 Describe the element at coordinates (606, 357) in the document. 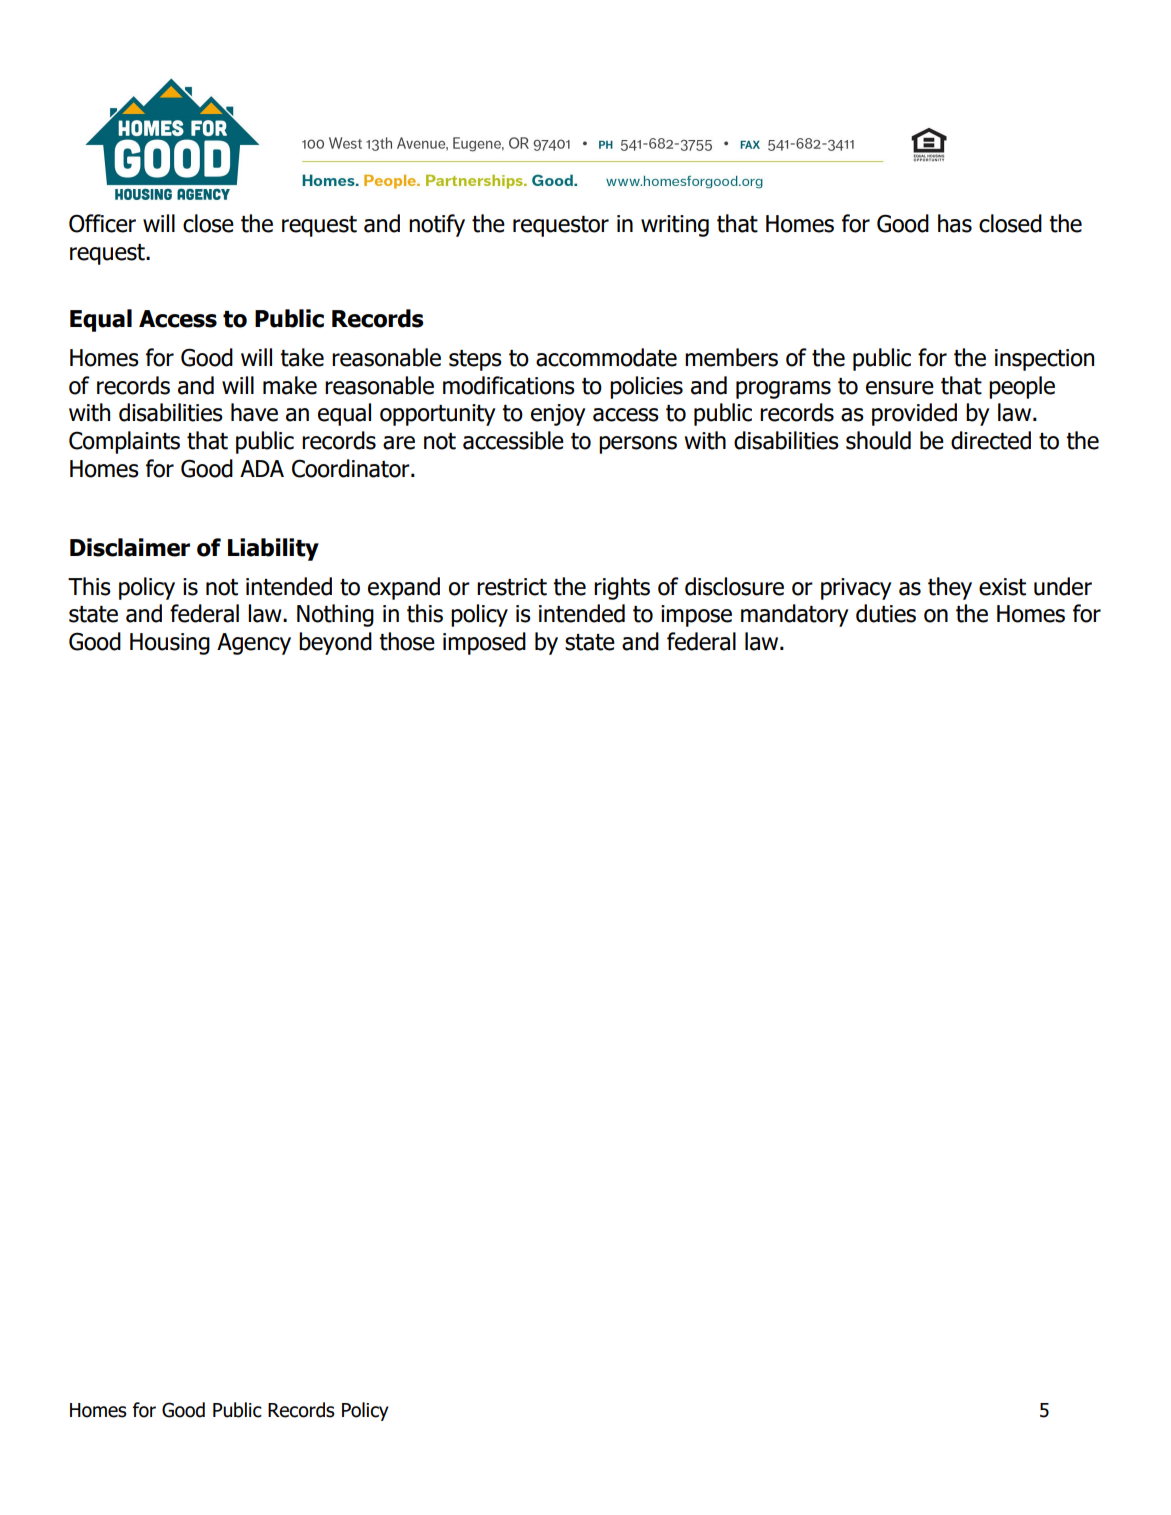

I see `accommodate` at that location.
